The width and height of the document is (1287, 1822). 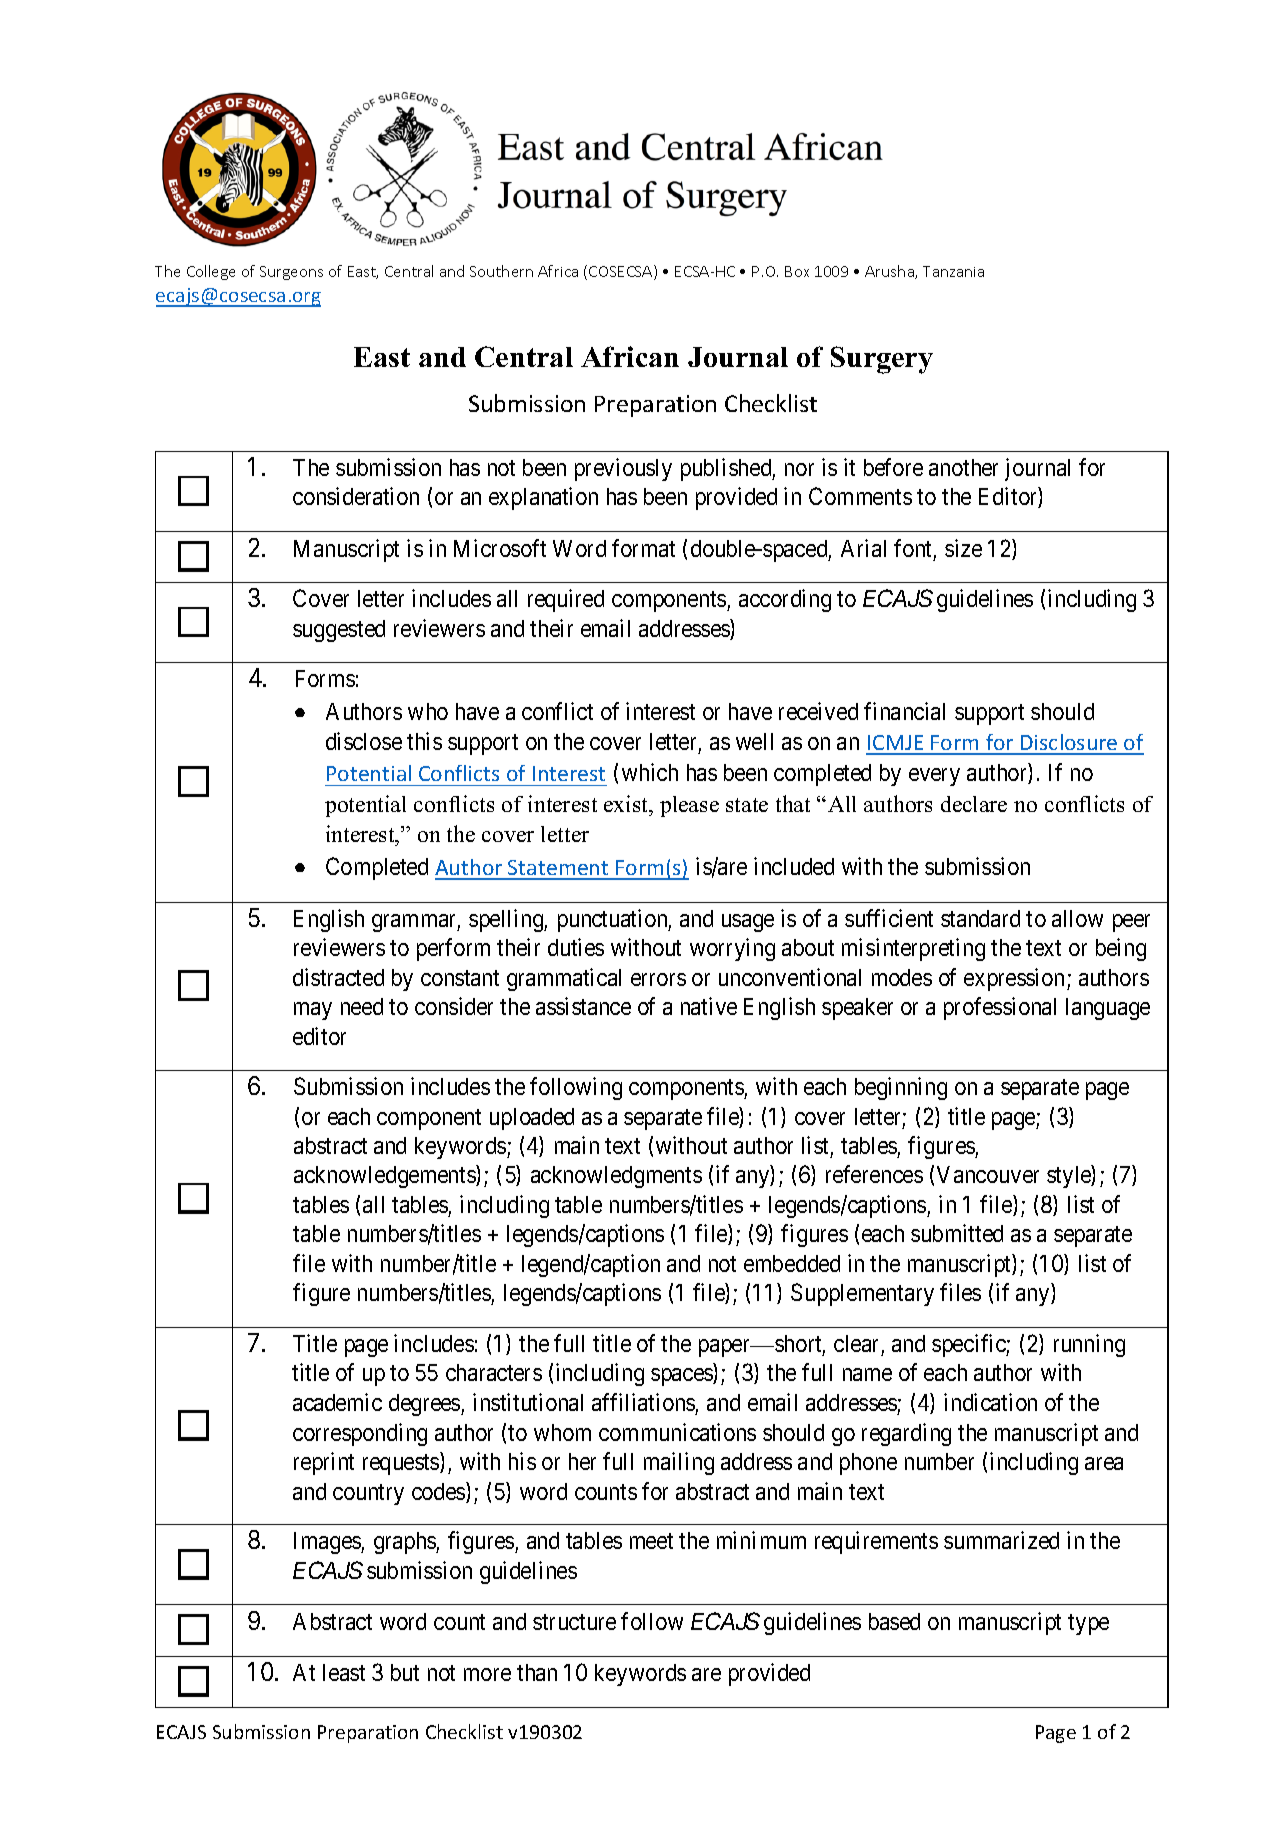 What do you see at coordinates (385, 1176) in the document?
I see `acknowledgements` at bounding box center [385, 1176].
